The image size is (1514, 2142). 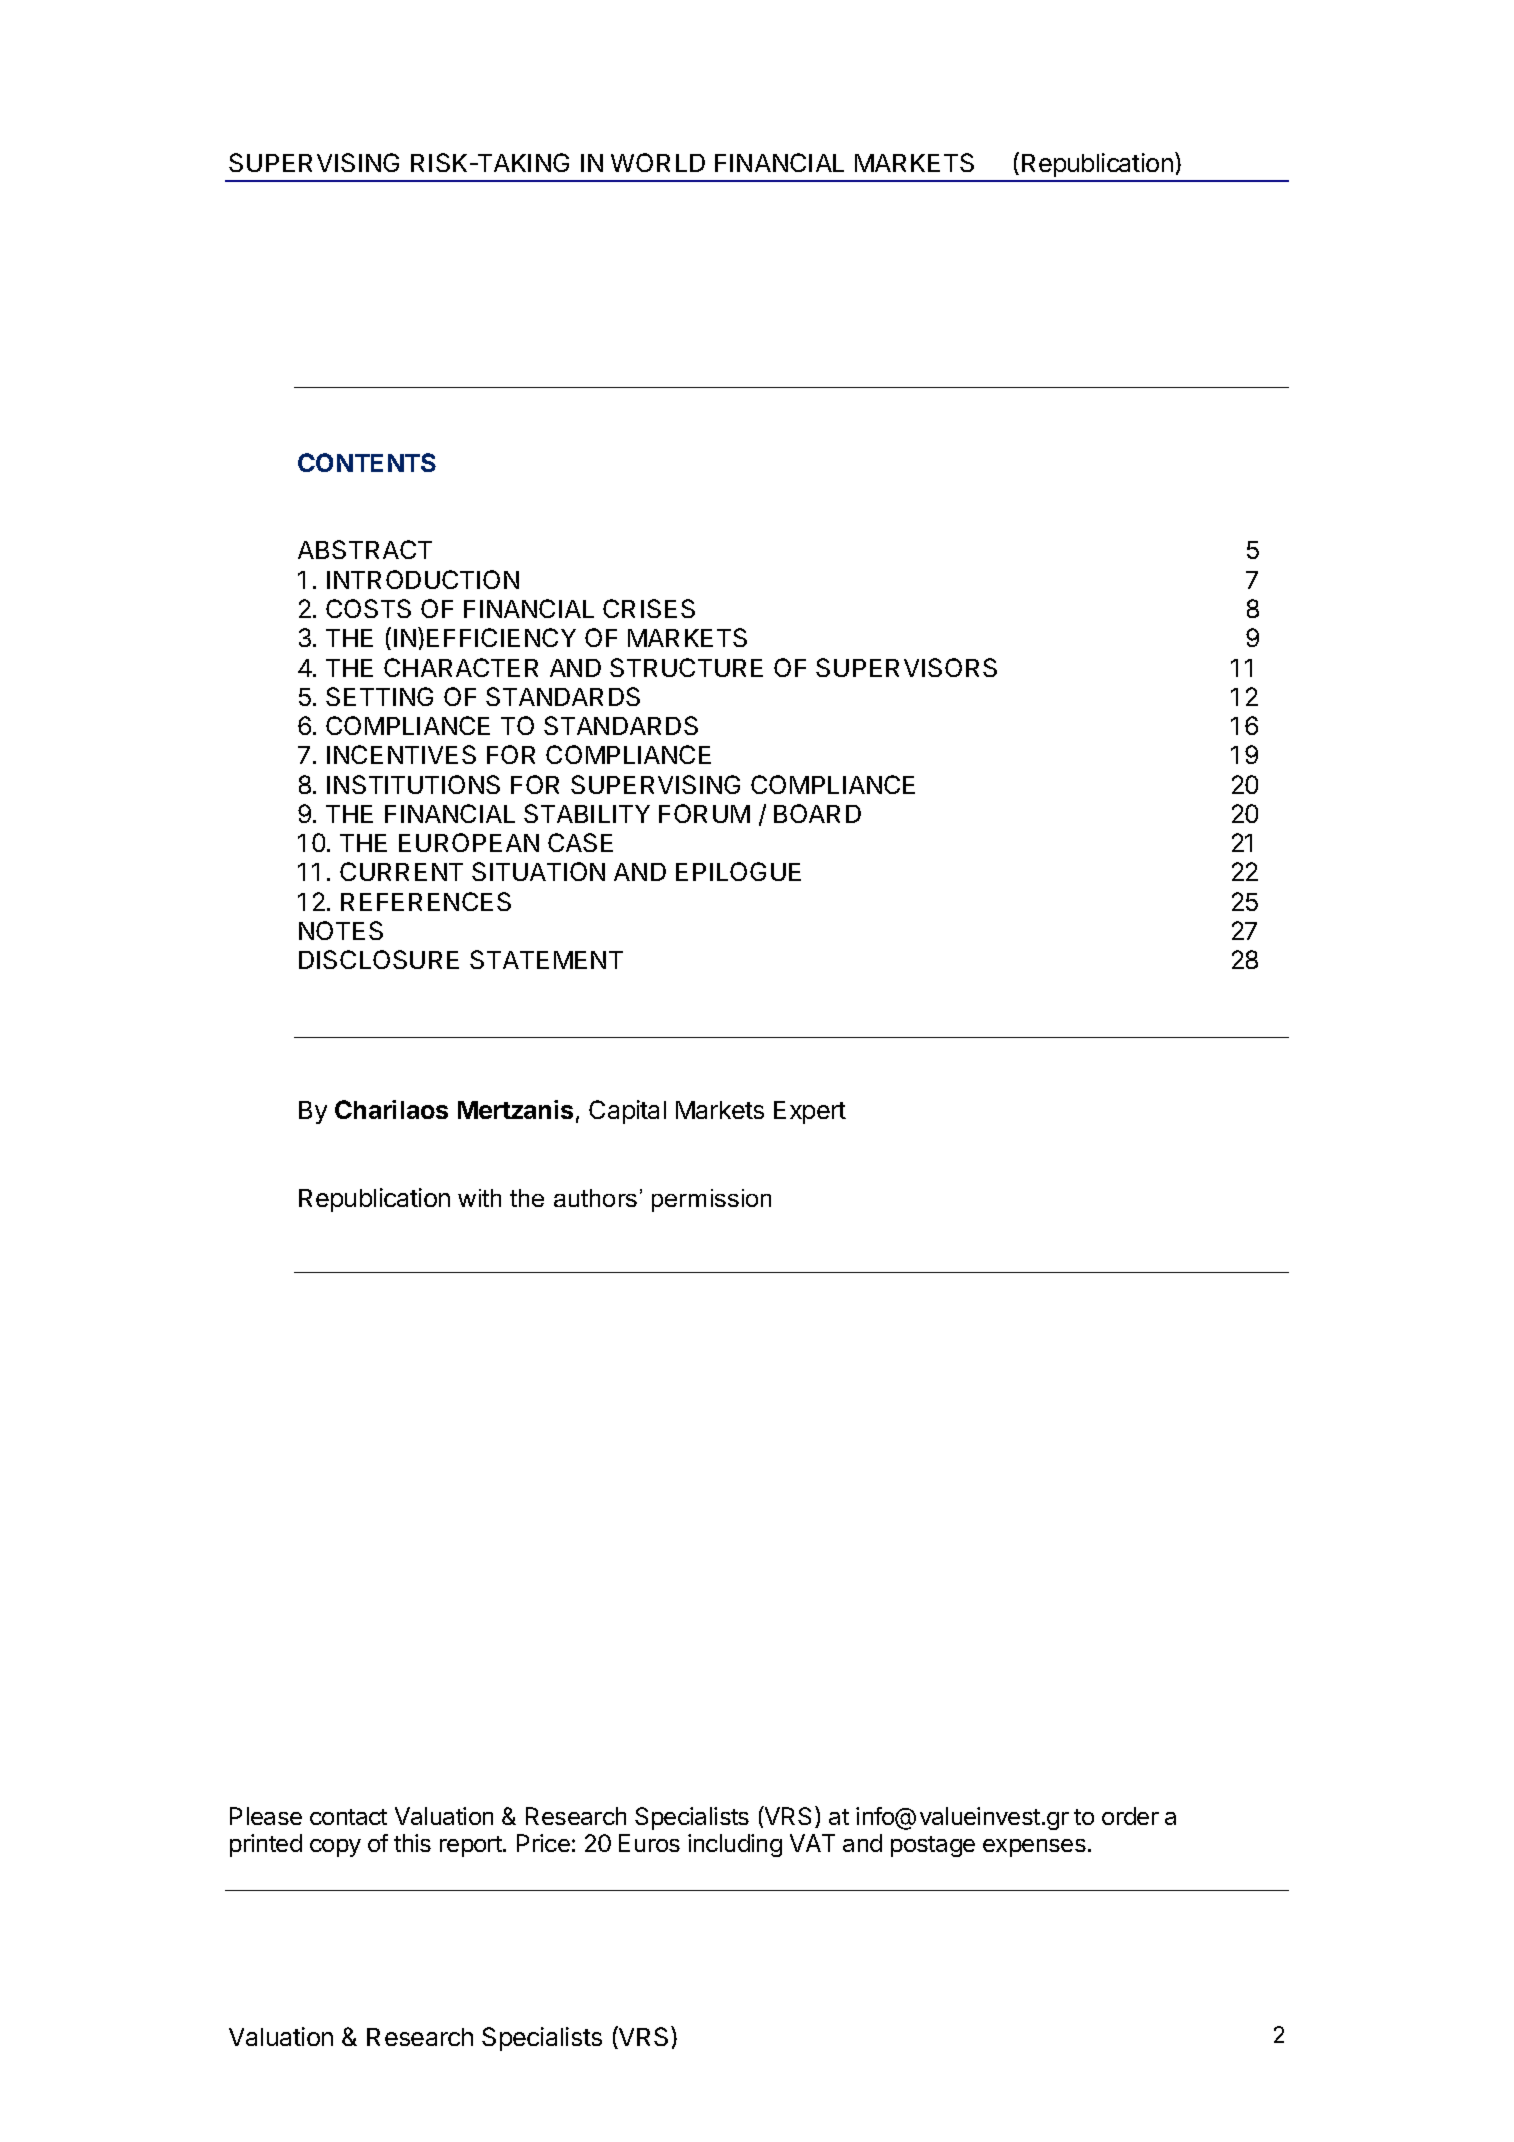 What do you see at coordinates (1034, 1848) in the page?
I see `expenses` at bounding box center [1034, 1848].
